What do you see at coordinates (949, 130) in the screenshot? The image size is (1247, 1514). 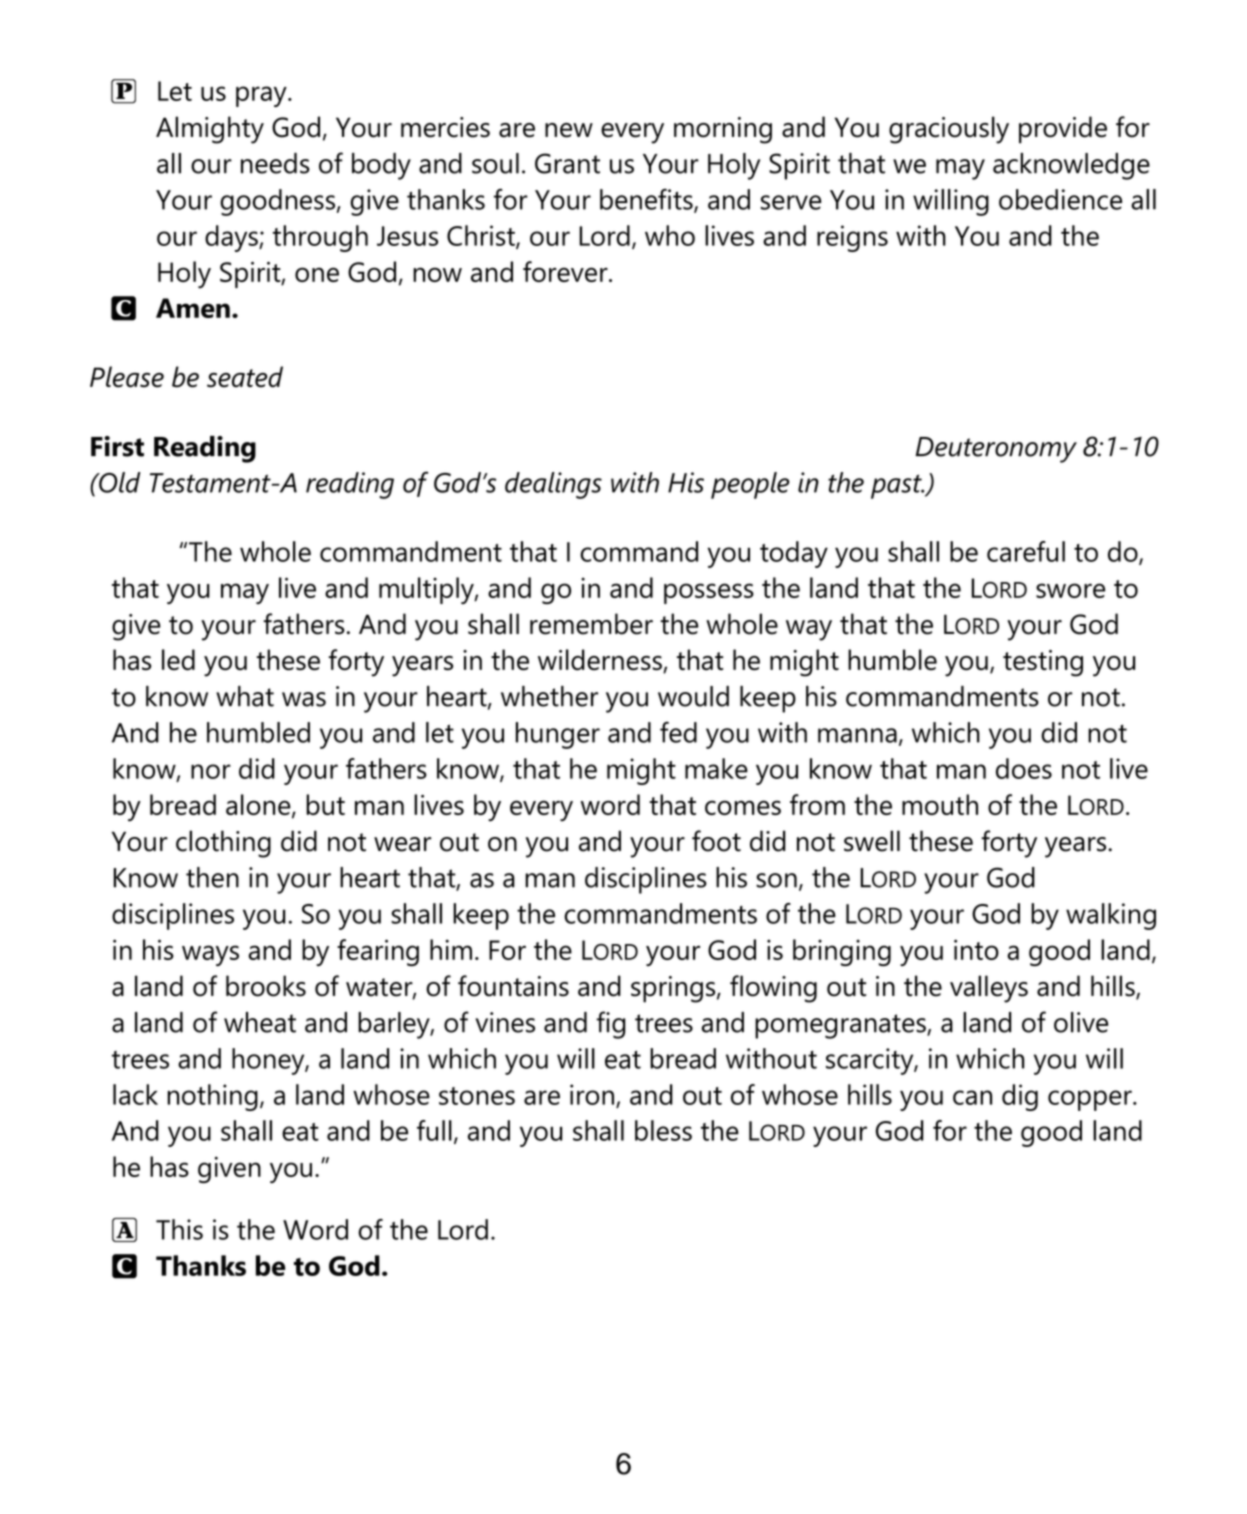 I see `graciously` at bounding box center [949, 130].
